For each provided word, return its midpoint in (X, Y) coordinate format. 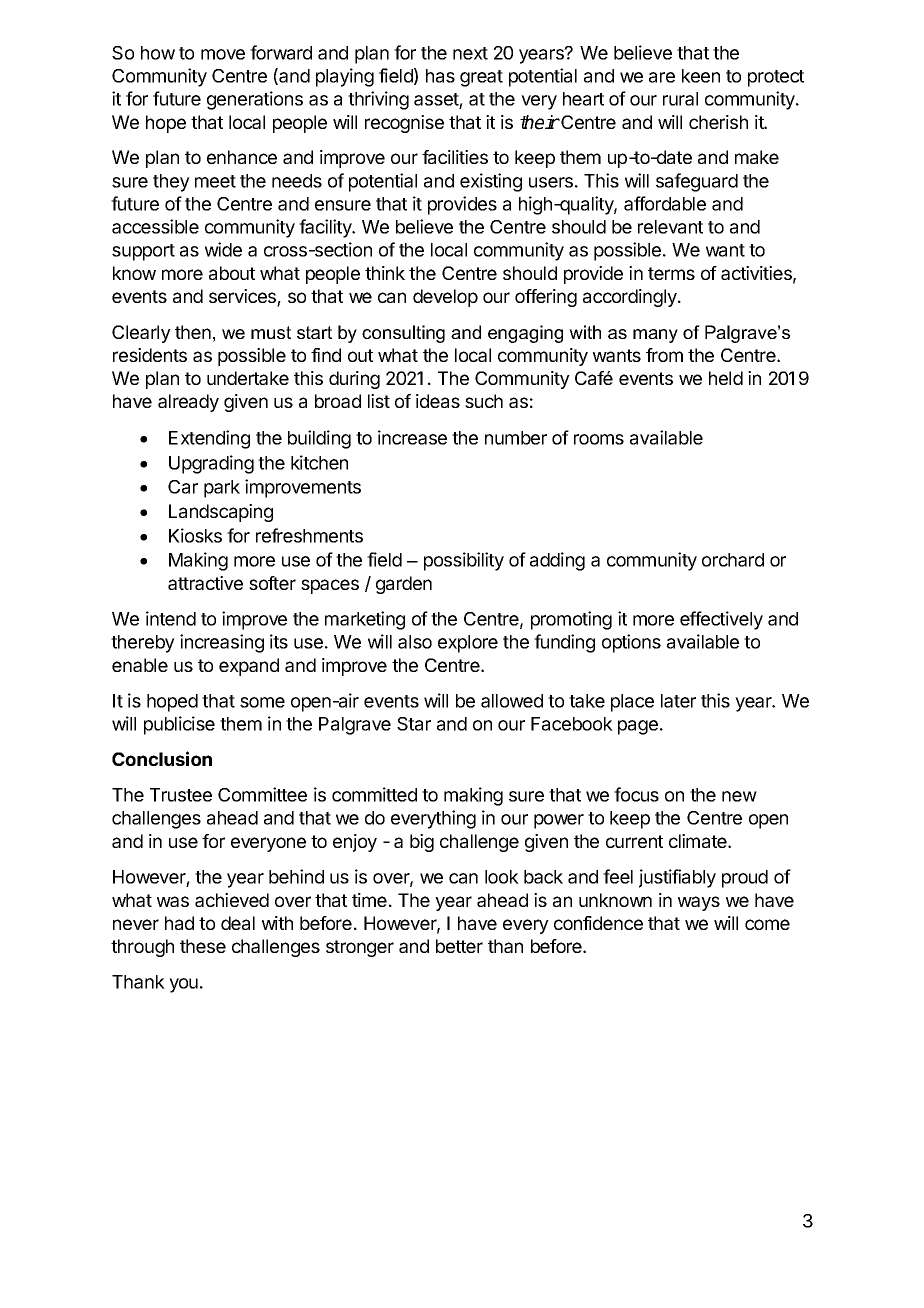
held (726, 378)
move (223, 54)
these (203, 946)
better (459, 946)
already (188, 403)
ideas (438, 401)
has (440, 76)
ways (699, 903)
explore (468, 644)
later (678, 701)
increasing (222, 643)
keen (701, 76)
